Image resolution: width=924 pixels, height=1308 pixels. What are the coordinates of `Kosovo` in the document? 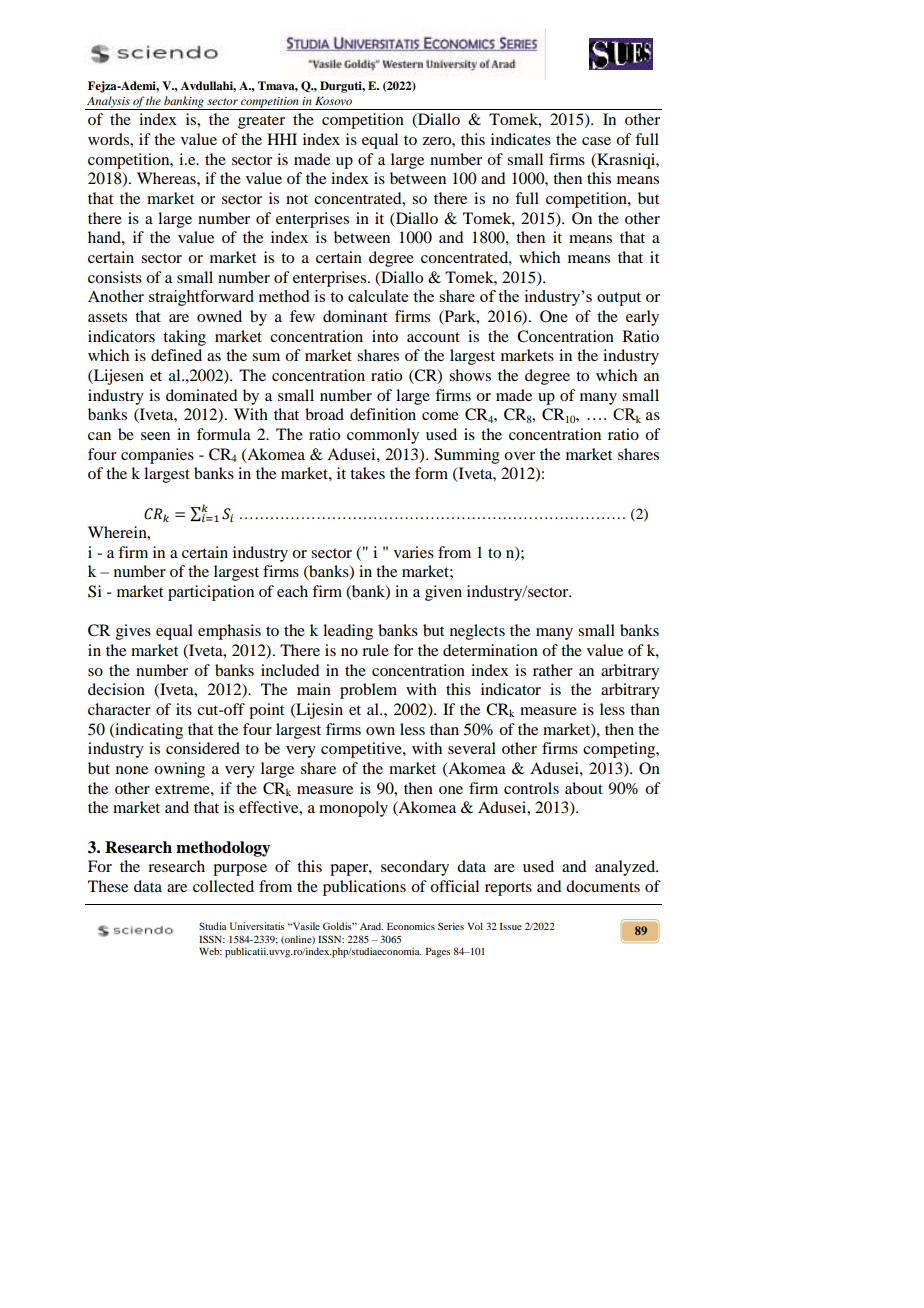 It's located at (333, 101).
